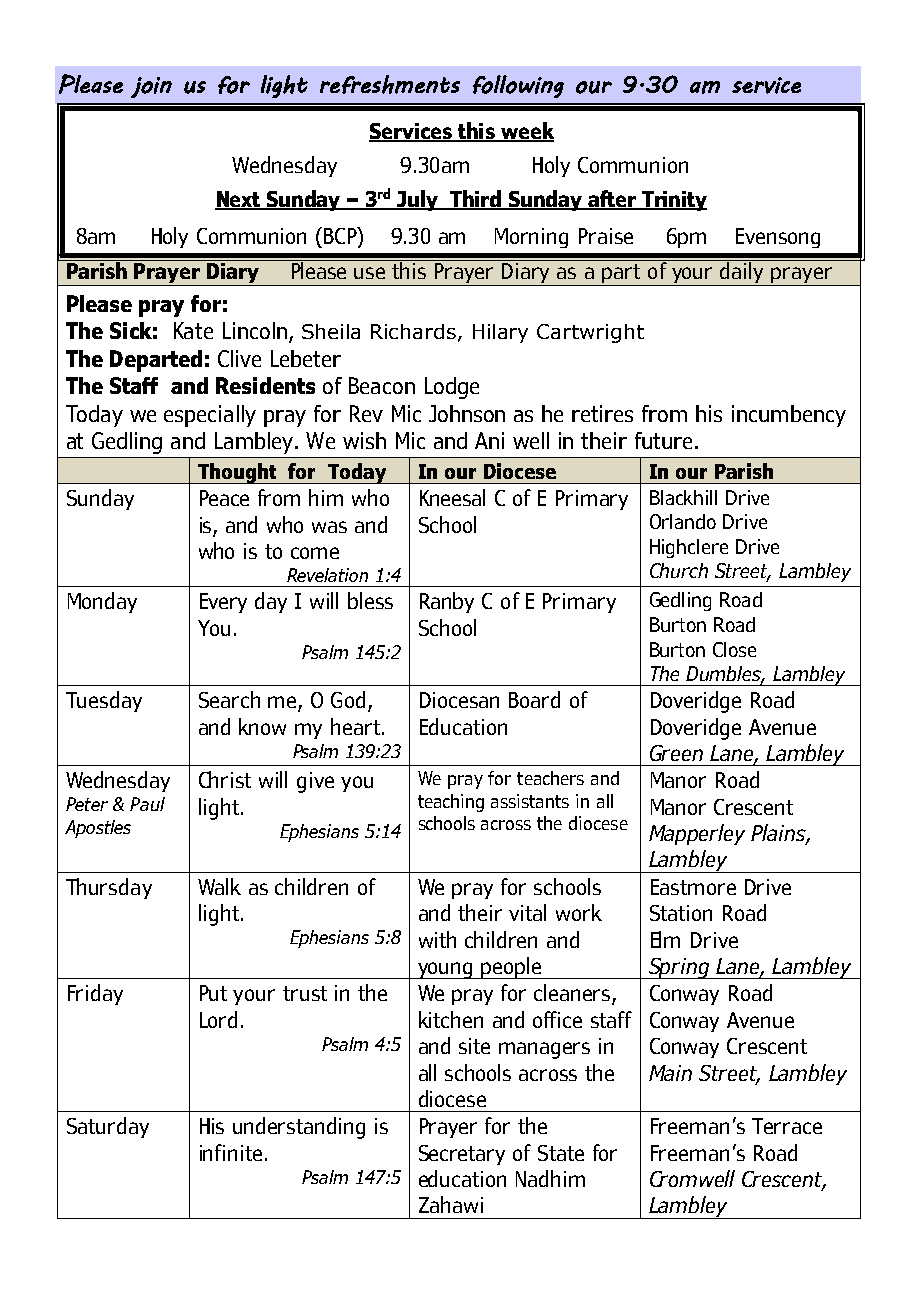  Describe the element at coordinates (151, 87) in the image. I see `join` at that location.
